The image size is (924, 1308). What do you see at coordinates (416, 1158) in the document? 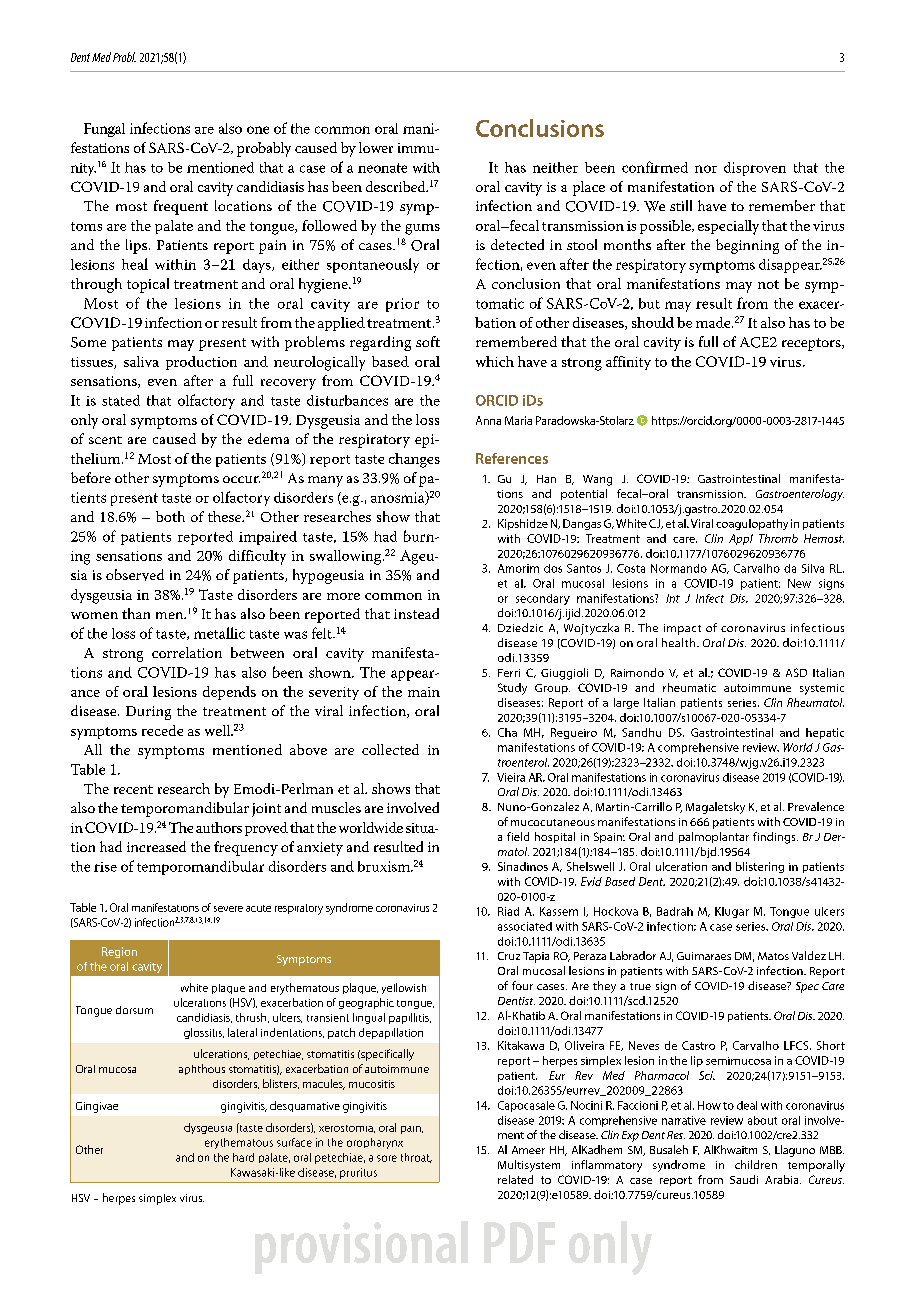
I see `throat` at bounding box center [416, 1158].
